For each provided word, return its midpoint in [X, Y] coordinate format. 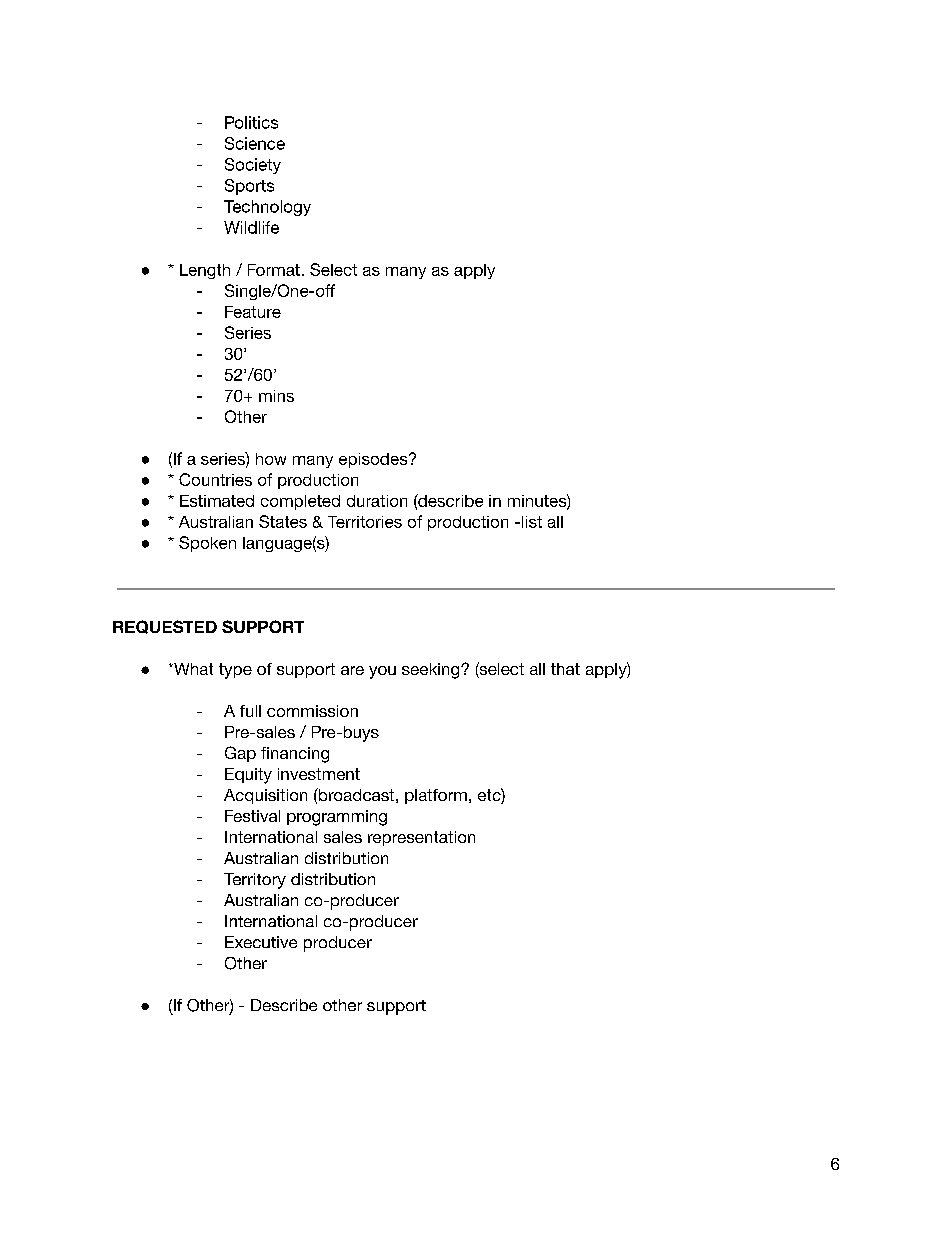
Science [255, 143]
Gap [240, 754]
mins [276, 396]
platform [436, 796]
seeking [432, 671]
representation [421, 838]
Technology [267, 208]
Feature [253, 312]
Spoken [207, 544]
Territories [365, 522]
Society [253, 166]
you [382, 672]
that [565, 669]
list [532, 522]
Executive [261, 942]
